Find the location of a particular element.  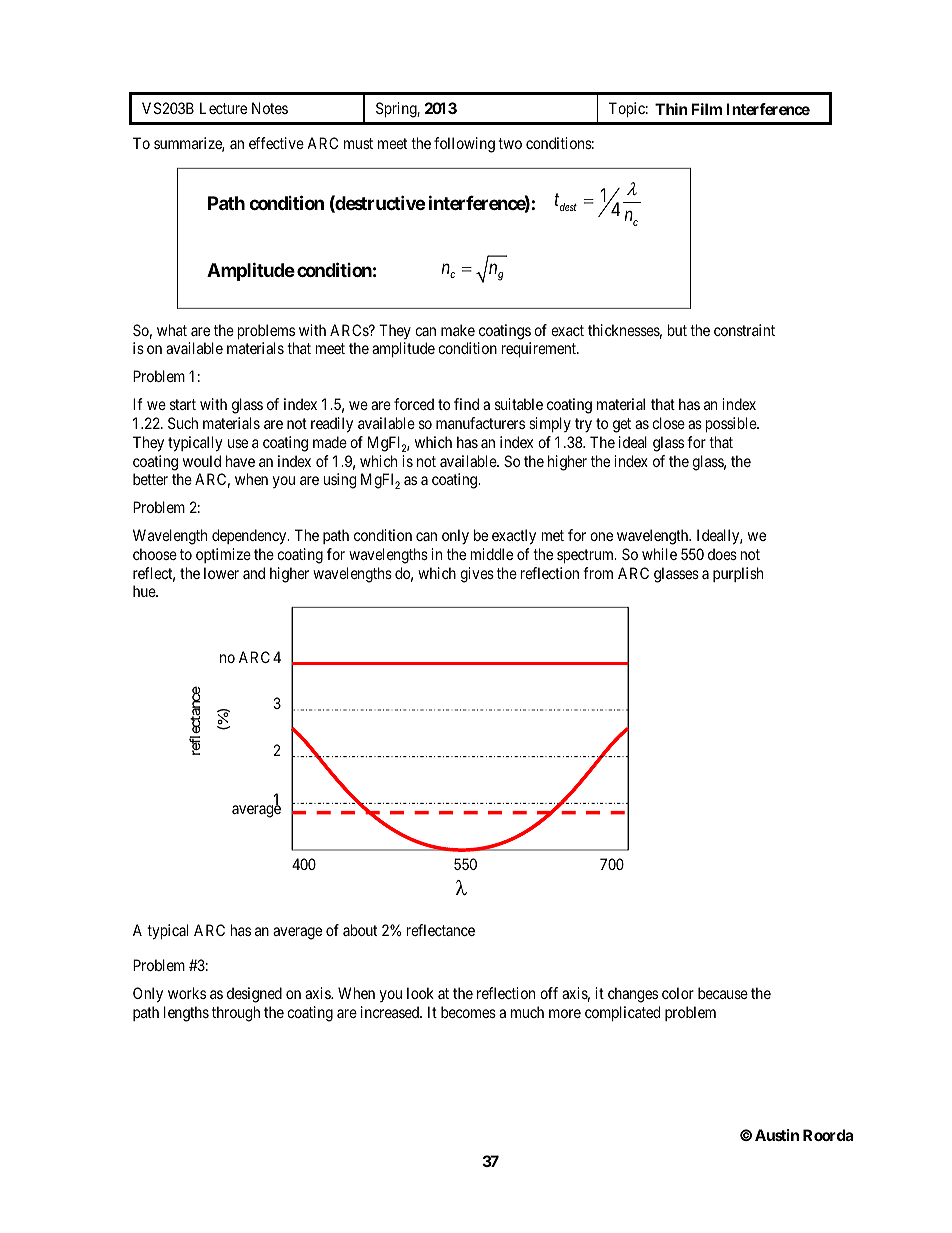

Film is located at coordinates (706, 109).
